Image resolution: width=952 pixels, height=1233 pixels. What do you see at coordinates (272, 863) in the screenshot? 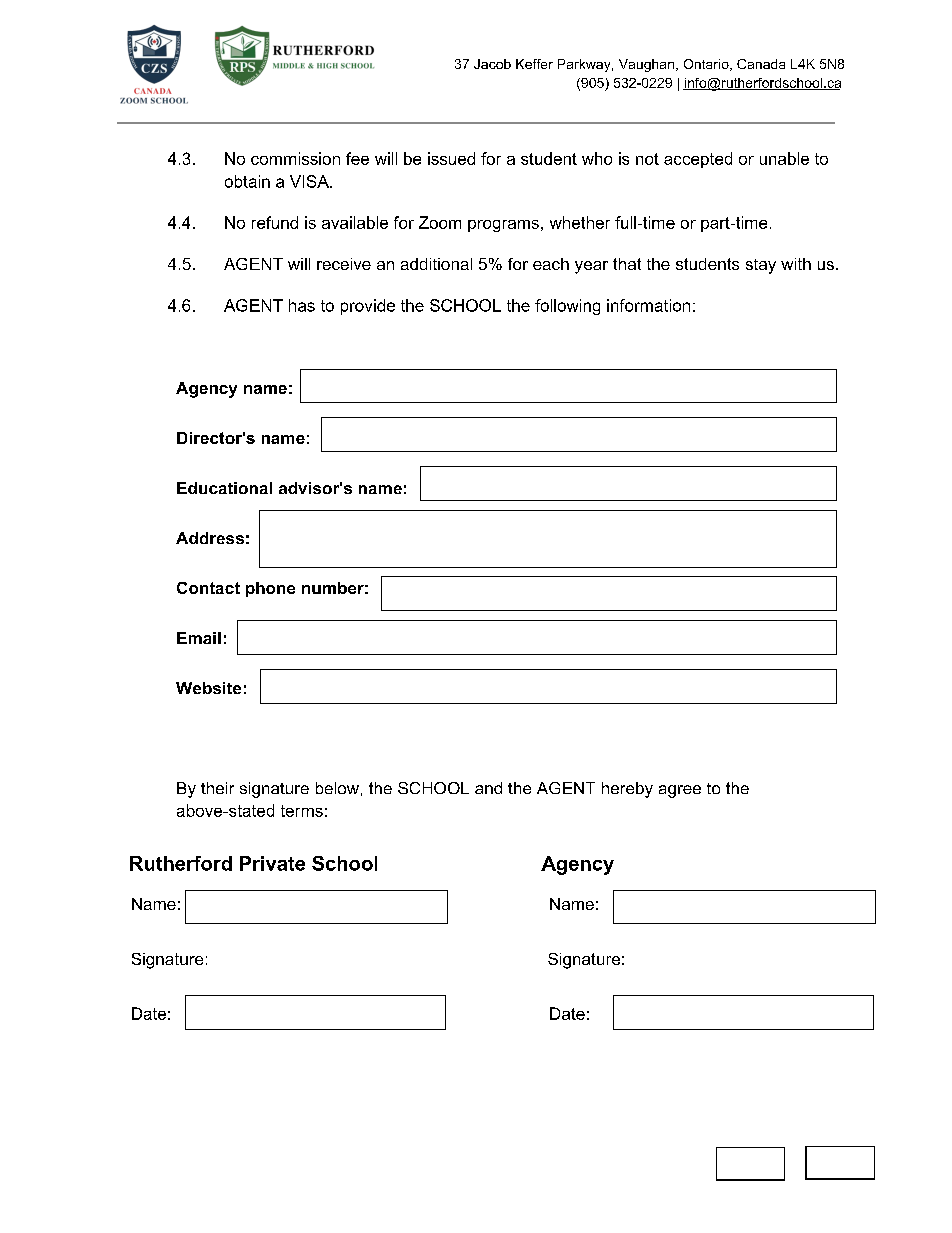
I see `Private` at bounding box center [272, 863].
